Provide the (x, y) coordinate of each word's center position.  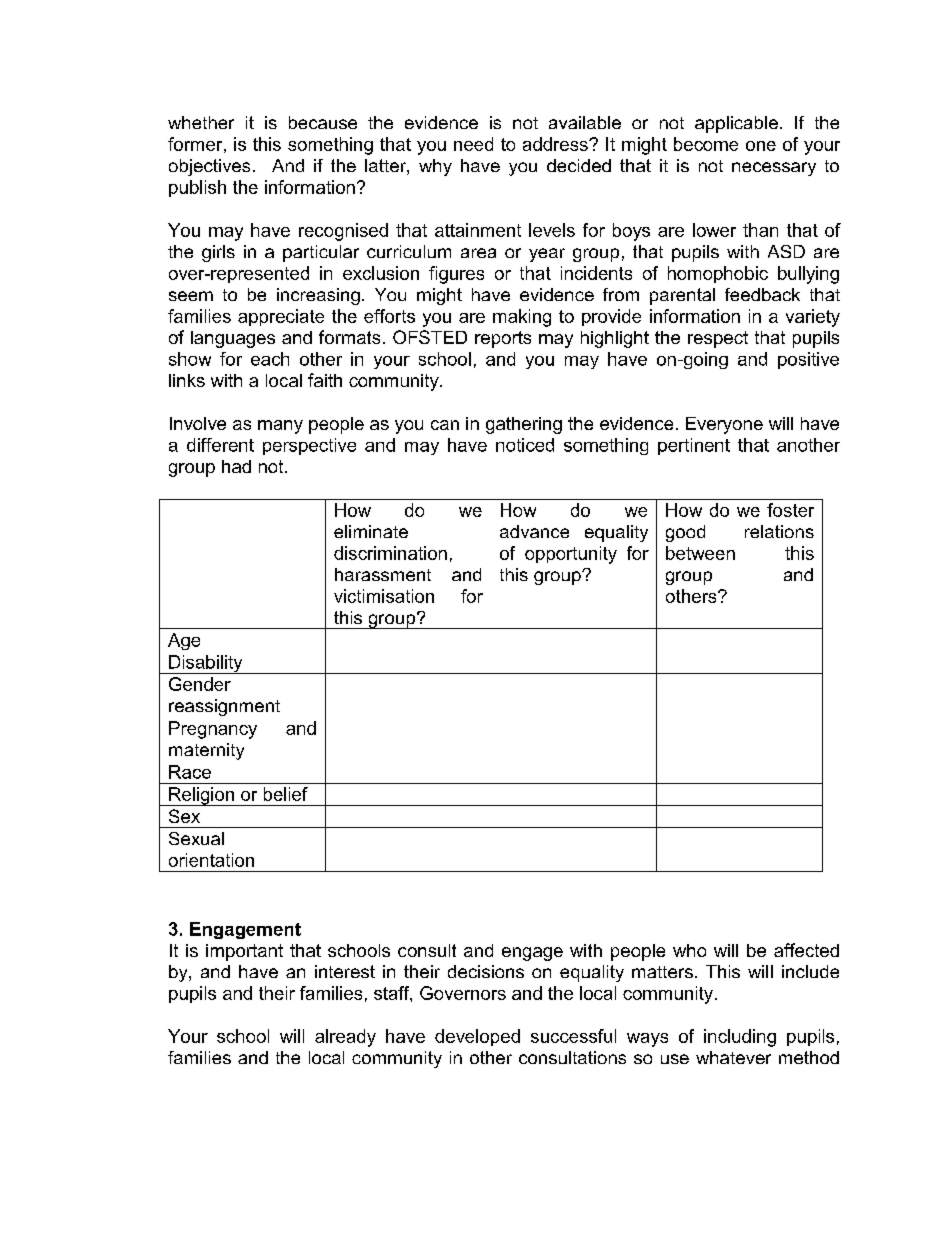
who (689, 950)
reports (503, 339)
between (700, 553)
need (473, 144)
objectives (209, 167)
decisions (486, 971)
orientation (211, 860)
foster (790, 510)
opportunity (571, 555)
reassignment (224, 707)
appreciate (281, 317)
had (236, 466)
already (345, 1038)
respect (718, 339)
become (706, 144)
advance (534, 531)
